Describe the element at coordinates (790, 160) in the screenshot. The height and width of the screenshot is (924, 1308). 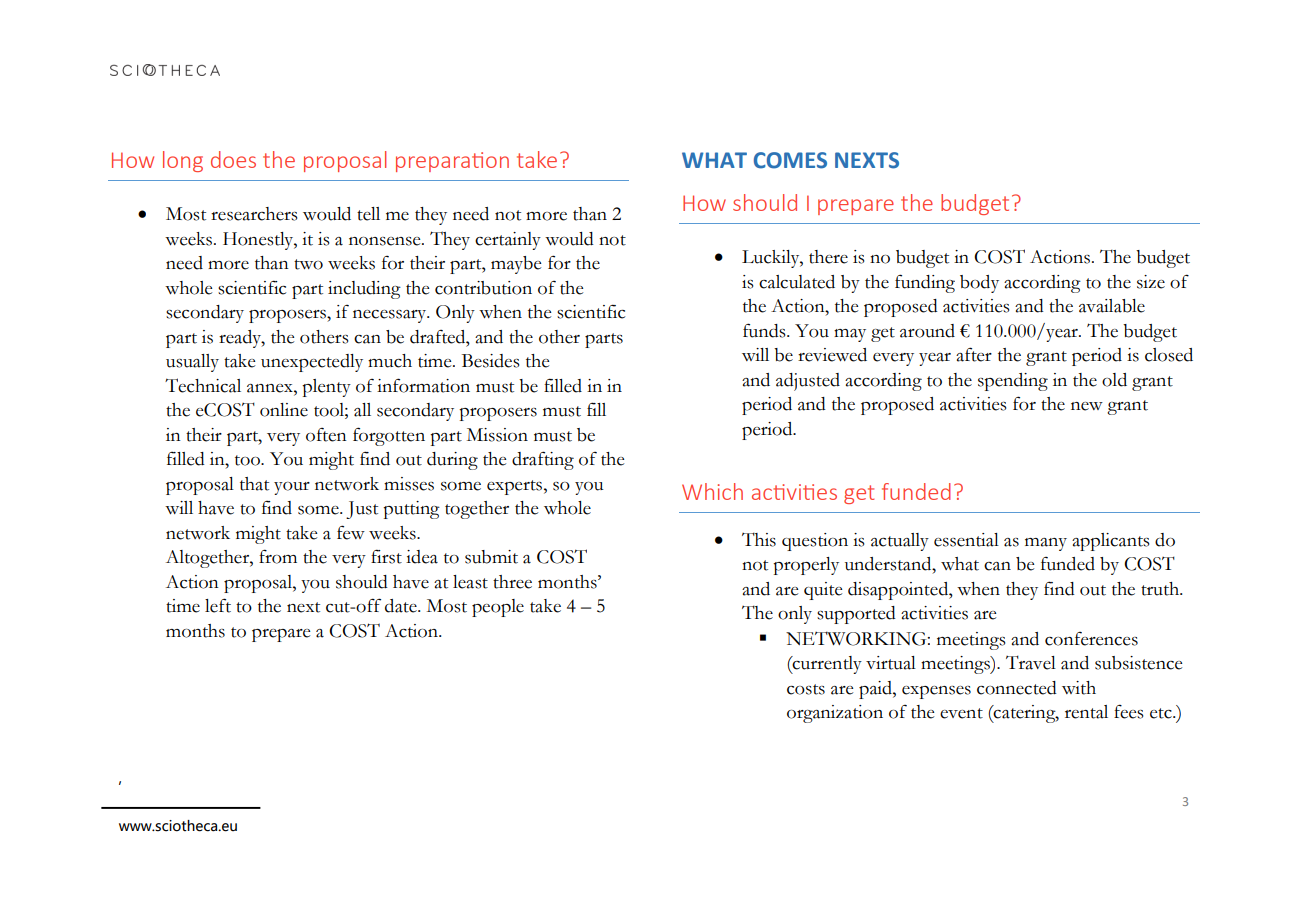
I see `COMES` at that location.
